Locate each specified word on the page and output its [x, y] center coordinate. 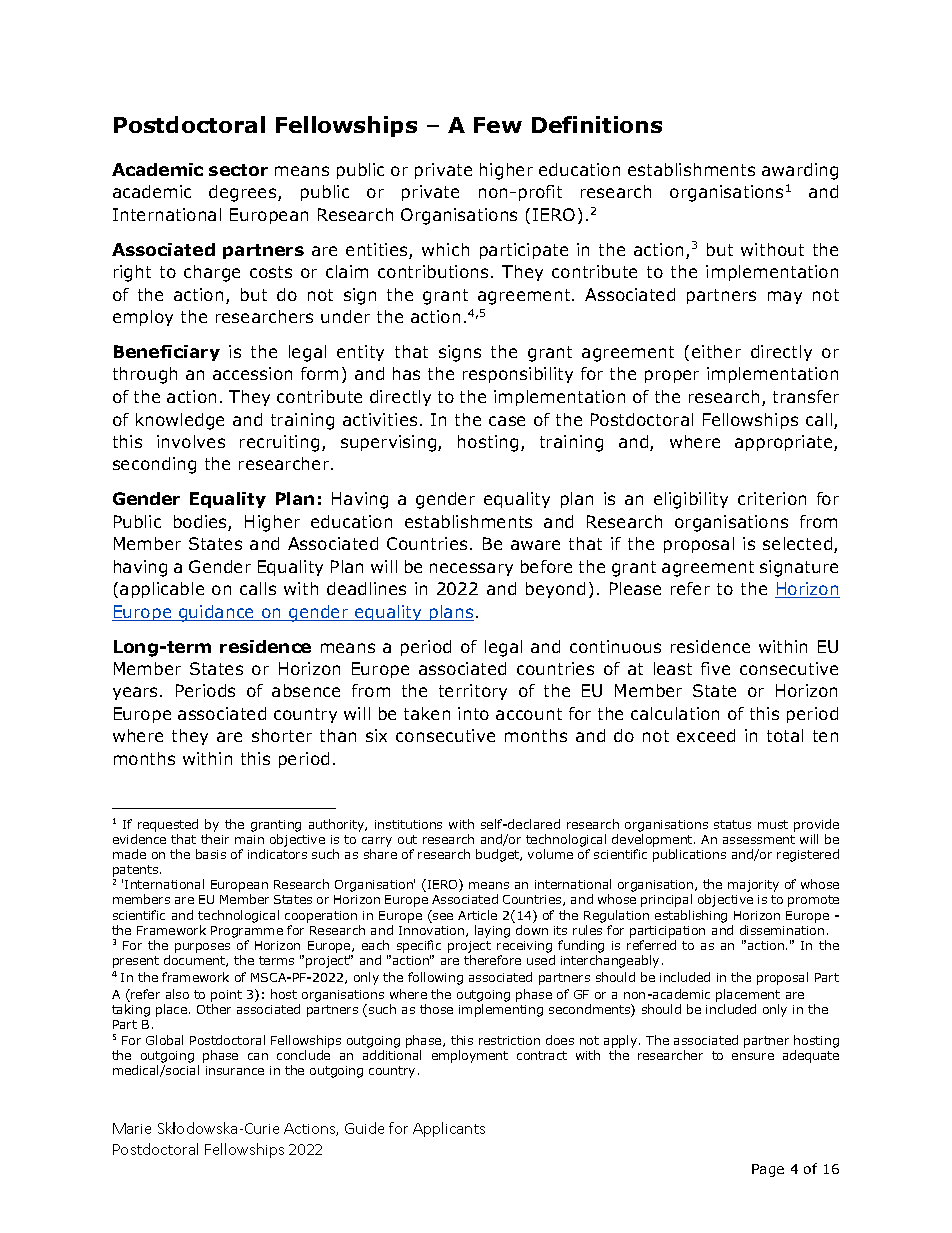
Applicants [449, 1129]
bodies [201, 523]
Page [768, 1170]
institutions [408, 824]
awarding [800, 171]
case [507, 421]
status [732, 824]
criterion [772, 498]
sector [238, 170]
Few [498, 125]
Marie [132, 1128]
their [215, 839]
